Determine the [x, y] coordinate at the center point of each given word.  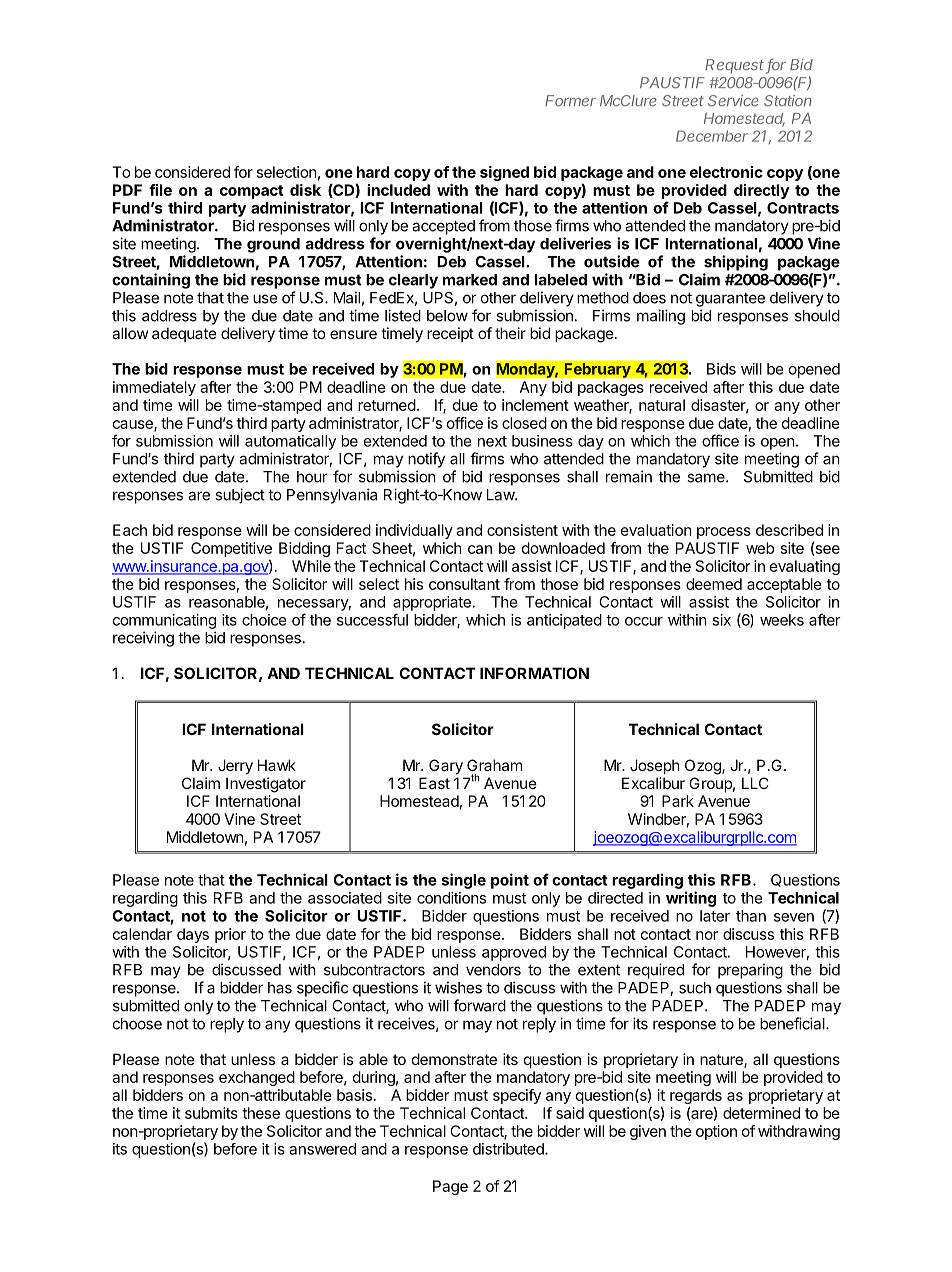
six [721, 620]
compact [252, 192]
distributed [509, 1149]
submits [211, 1113]
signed [504, 173]
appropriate [432, 603]
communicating [164, 621]
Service [733, 101]
